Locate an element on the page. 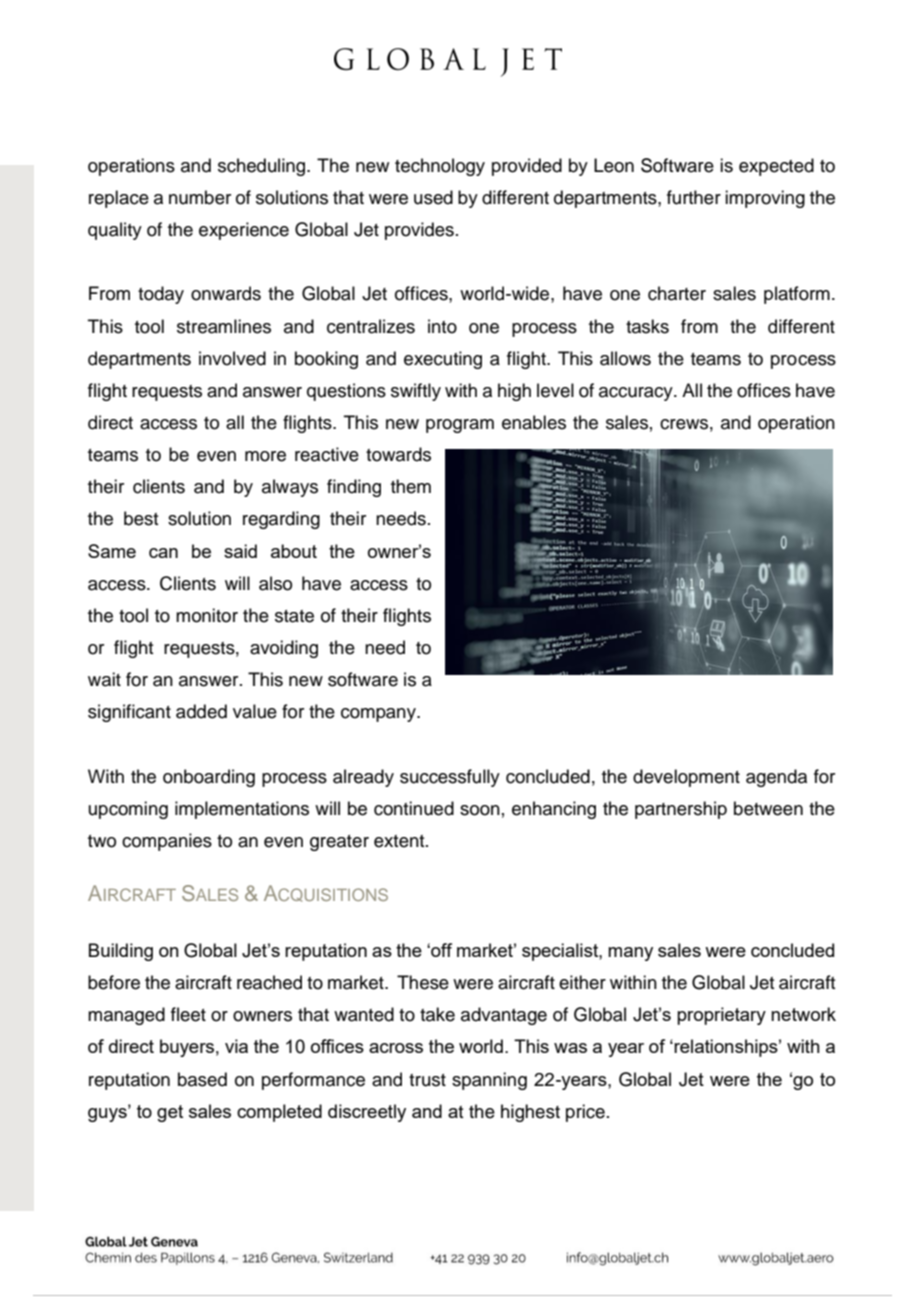 The height and width of the image is (1308, 924). number is located at coordinates (200, 197).
